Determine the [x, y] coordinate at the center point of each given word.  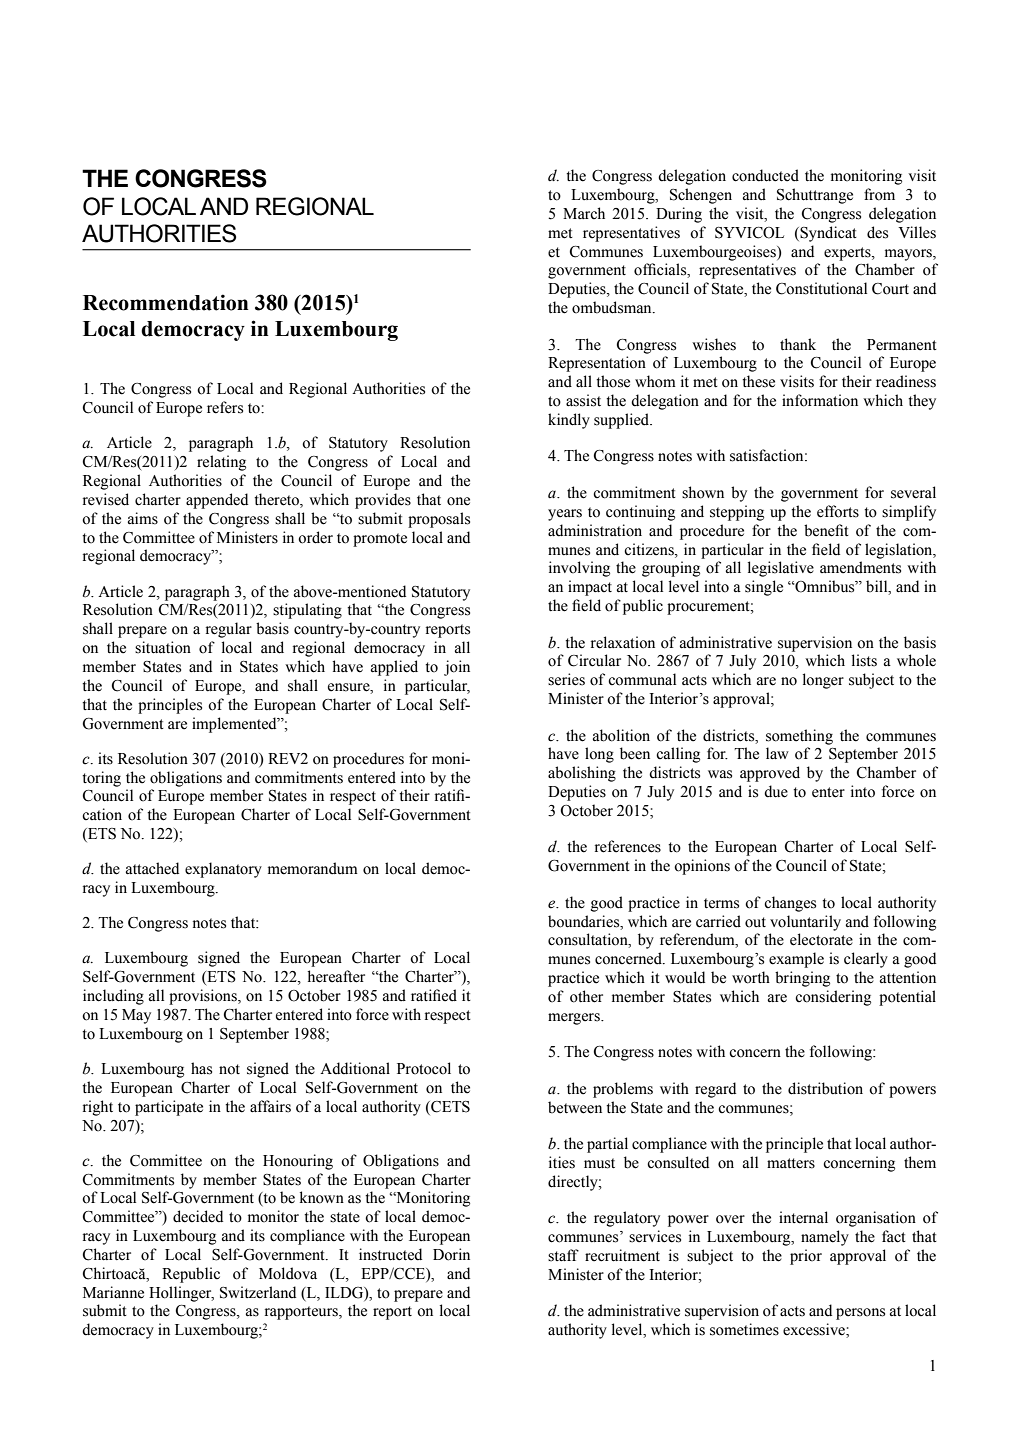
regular [229, 630]
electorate [821, 939]
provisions [204, 997]
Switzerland [258, 1292]
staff [563, 1255]
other [586, 996]
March [584, 213]
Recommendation [165, 302]
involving [579, 569]
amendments [860, 567]
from [879, 194]
